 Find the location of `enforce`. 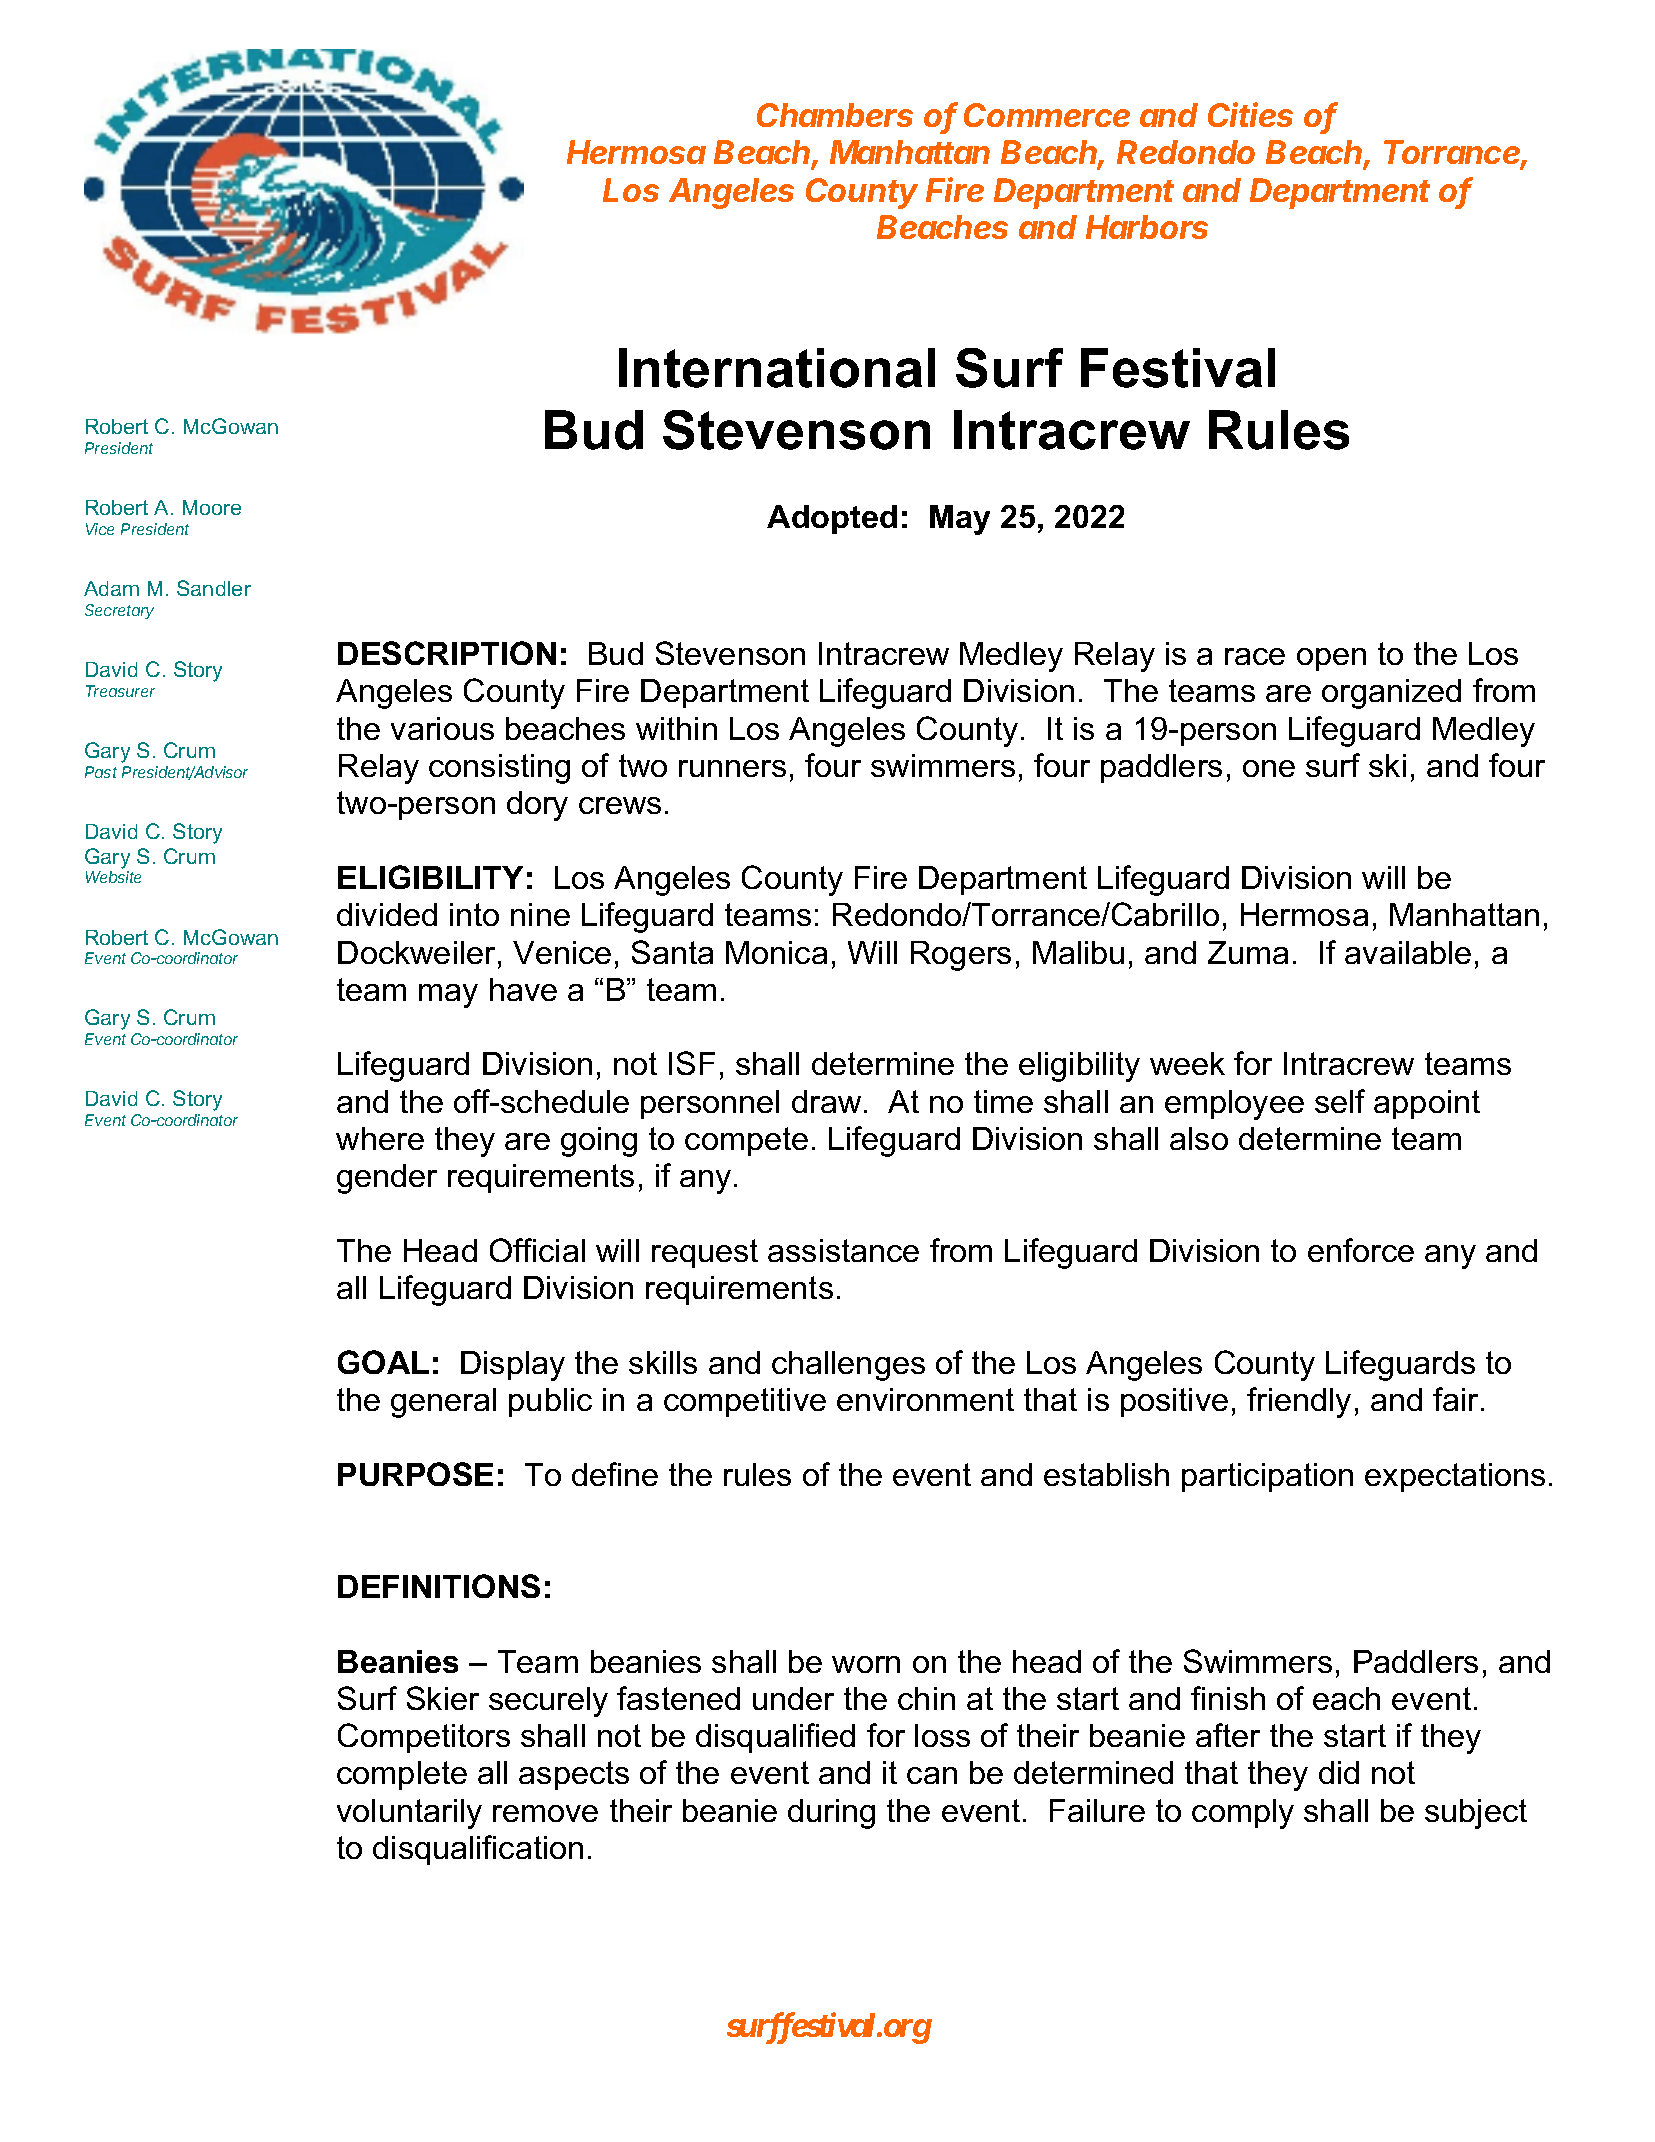

enforce is located at coordinates (1361, 1250).
